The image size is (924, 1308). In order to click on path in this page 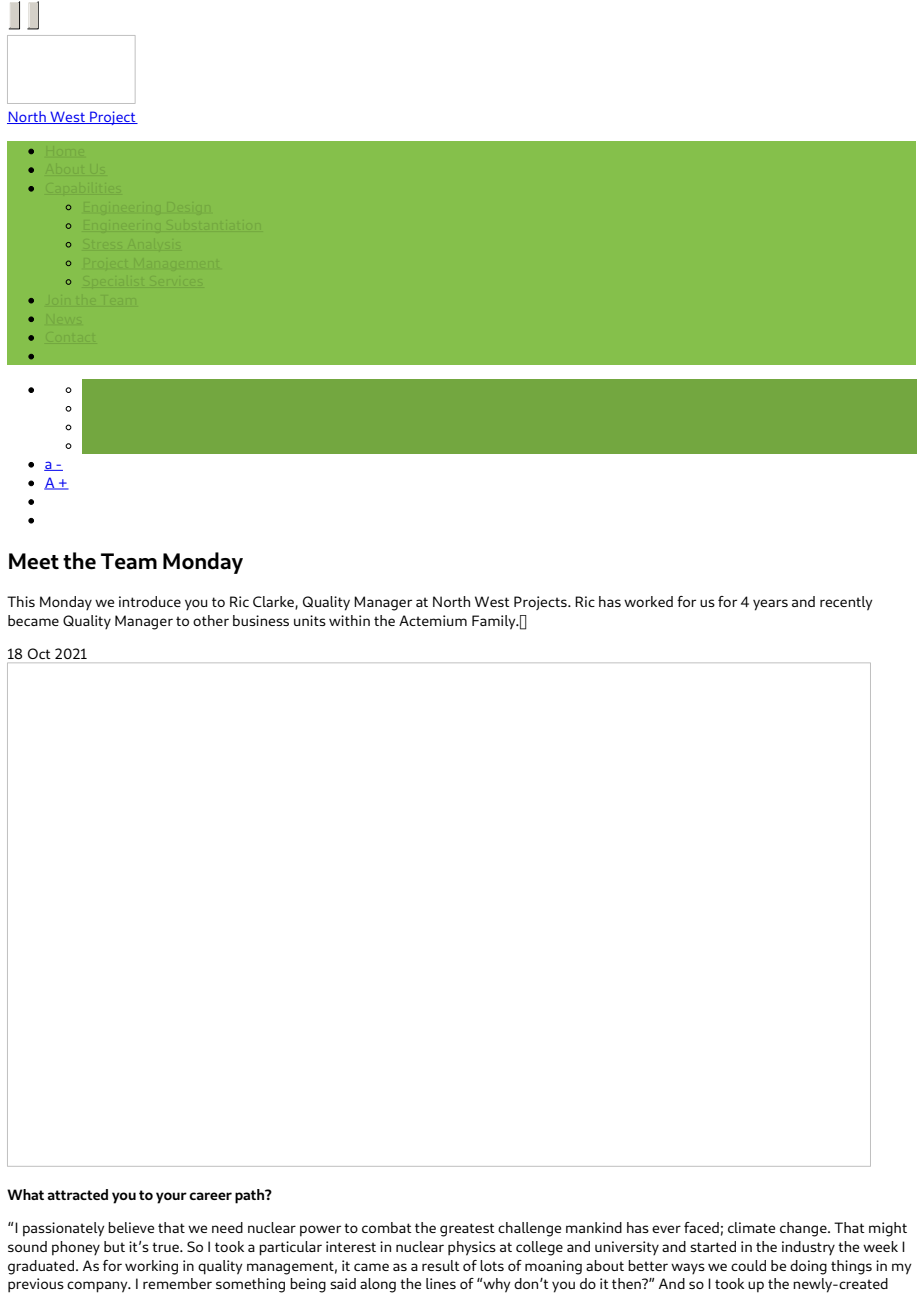, I will do `click(251, 1196)`.
